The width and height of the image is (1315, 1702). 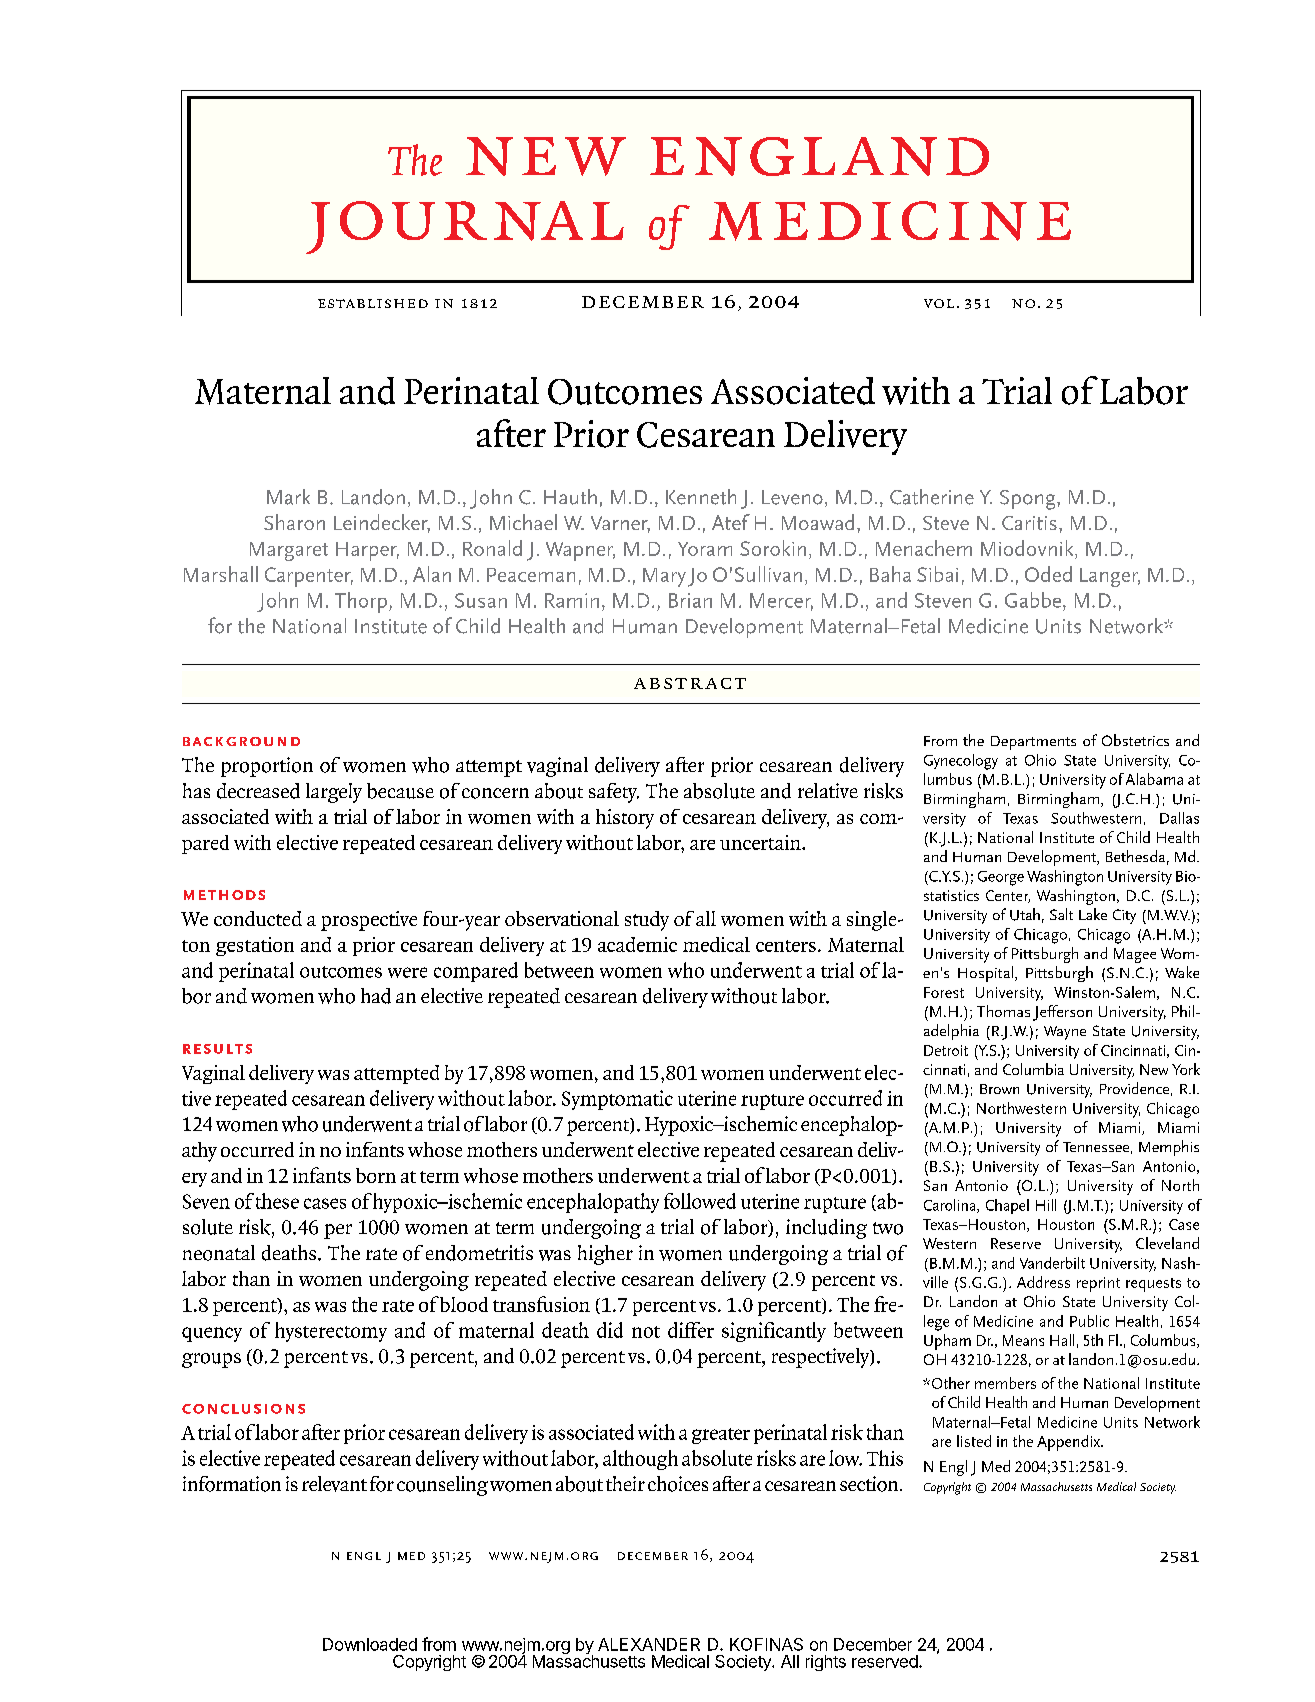 I want to click on ALEXANDER, so click(x=649, y=1644).
